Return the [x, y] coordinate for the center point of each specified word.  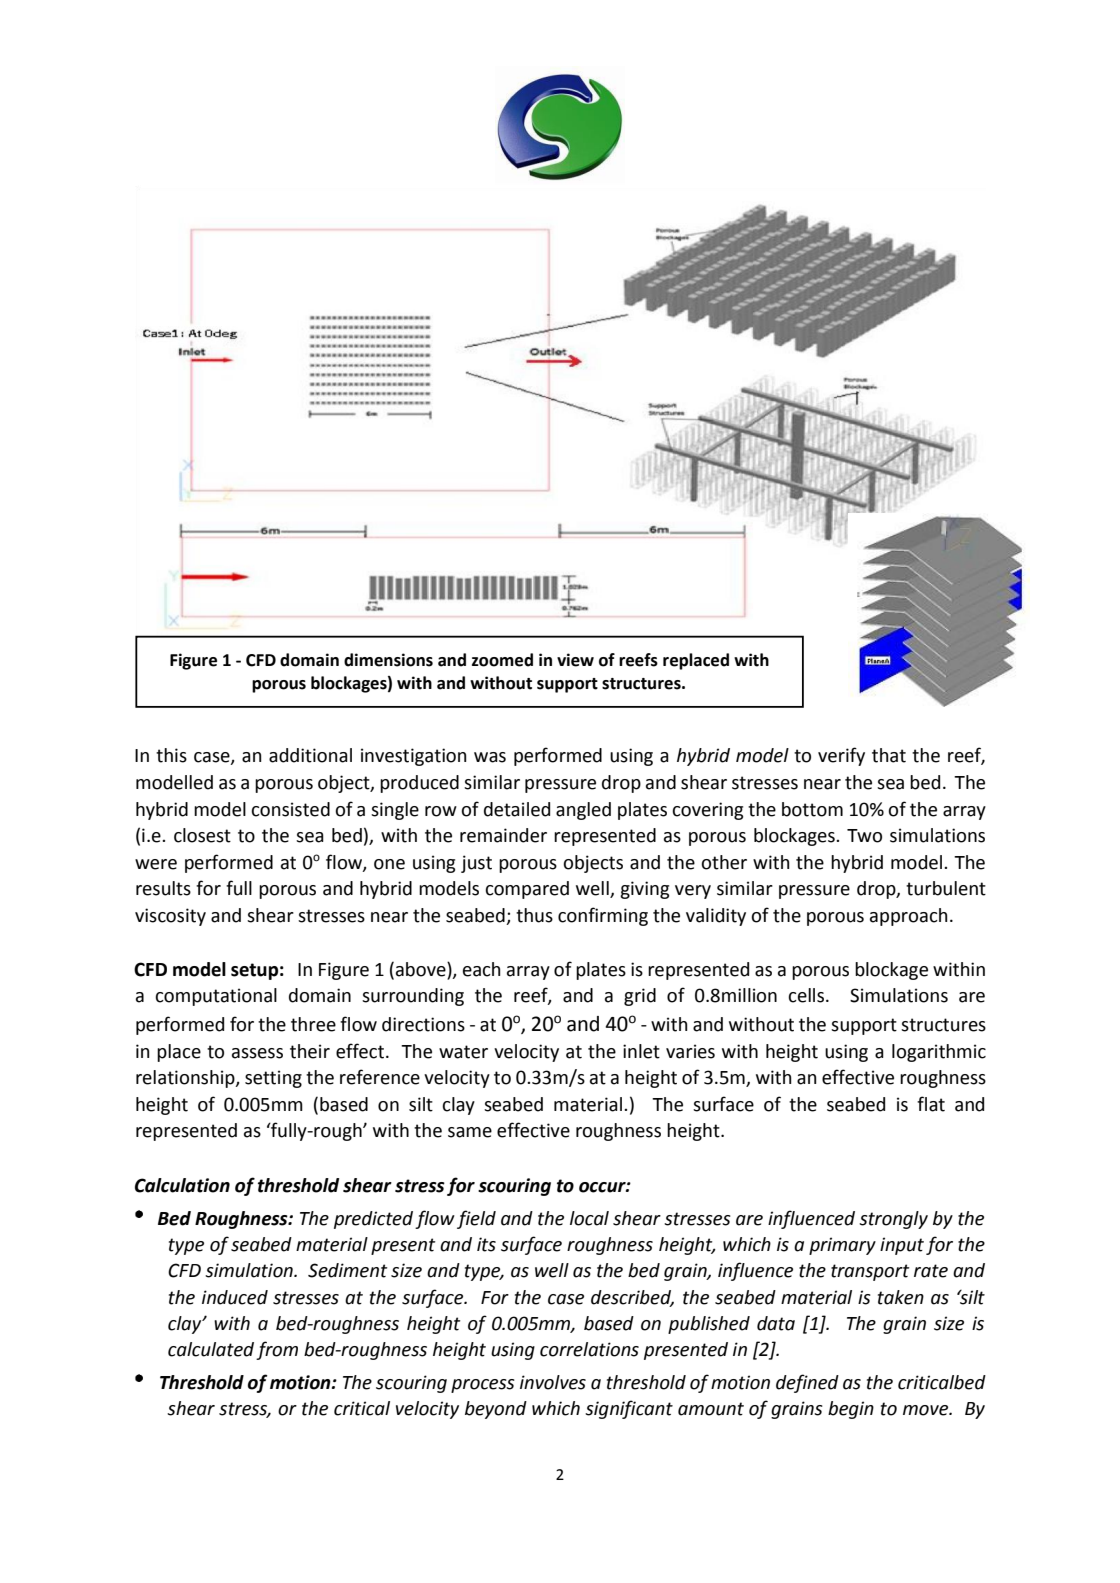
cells [807, 995]
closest [202, 835]
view [575, 660]
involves [553, 1382]
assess [257, 1053]
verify [841, 756]
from [277, 1350]
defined [807, 1383]
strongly [893, 1220]
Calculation [182, 1185]
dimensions [388, 660]
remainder [503, 835]
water [463, 1052]
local [589, 1218]
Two [864, 836]
